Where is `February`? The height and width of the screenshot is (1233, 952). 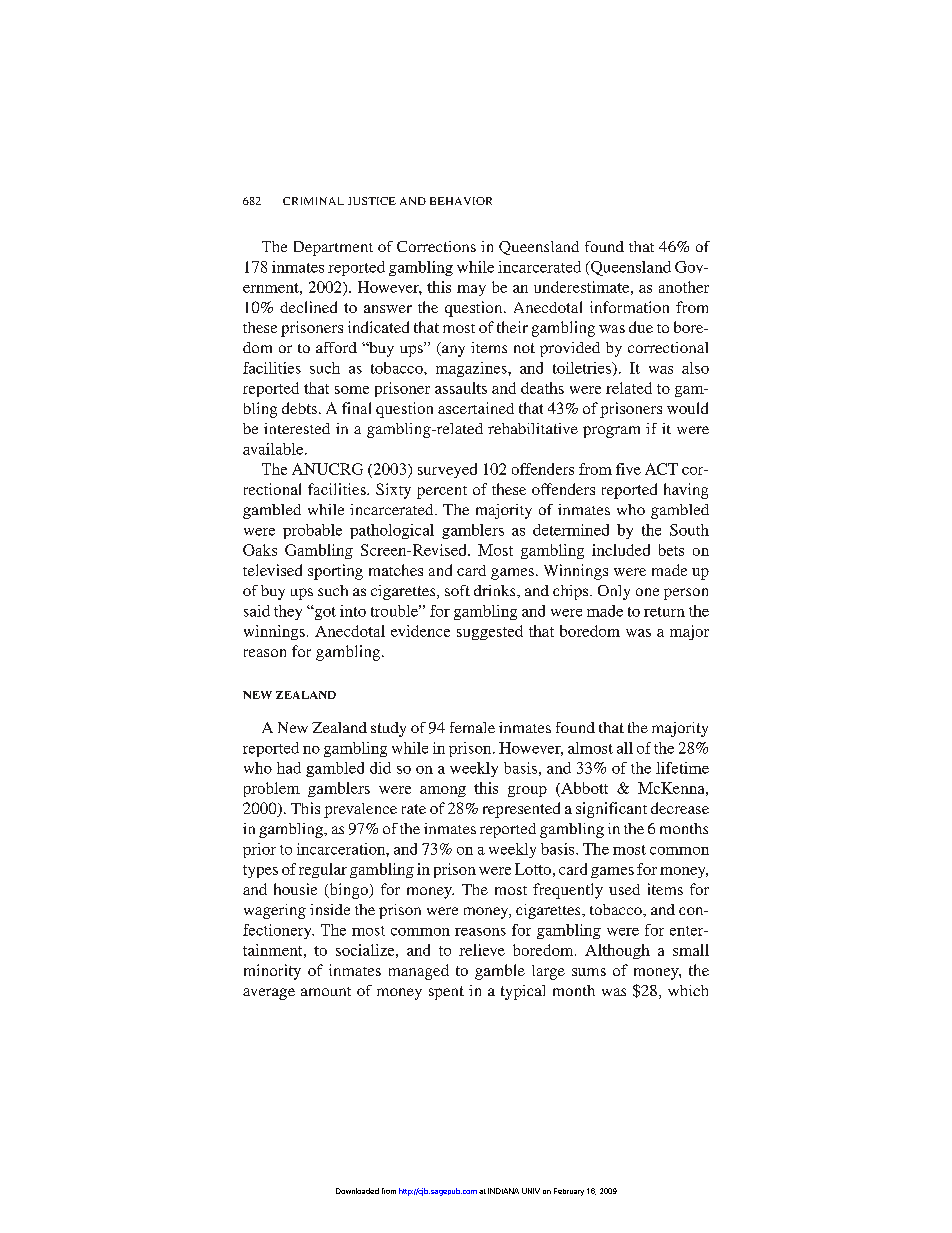 February is located at coordinates (569, 1192).
